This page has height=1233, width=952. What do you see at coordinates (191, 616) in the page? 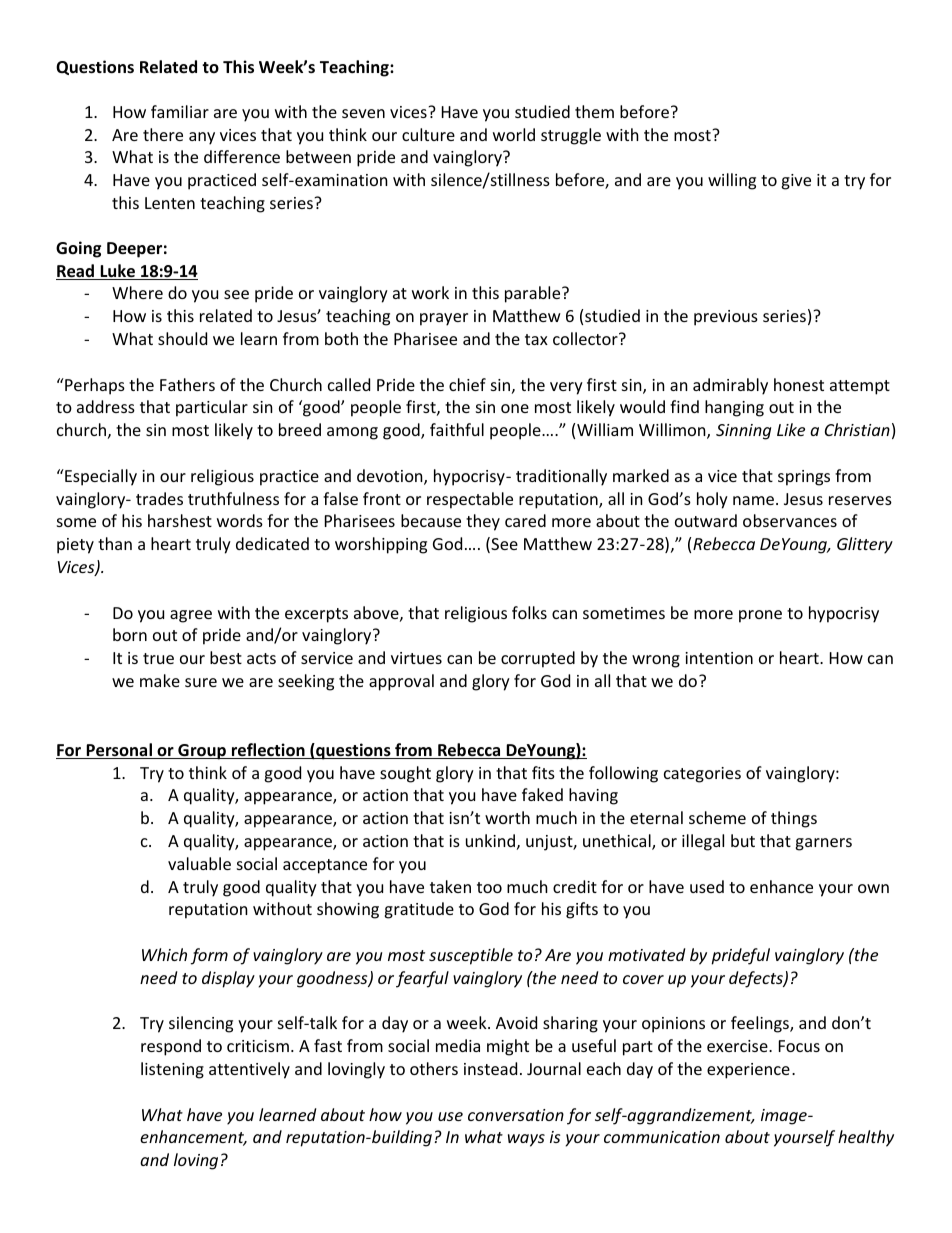
I see `agree` at bounding box center [191, 616].
